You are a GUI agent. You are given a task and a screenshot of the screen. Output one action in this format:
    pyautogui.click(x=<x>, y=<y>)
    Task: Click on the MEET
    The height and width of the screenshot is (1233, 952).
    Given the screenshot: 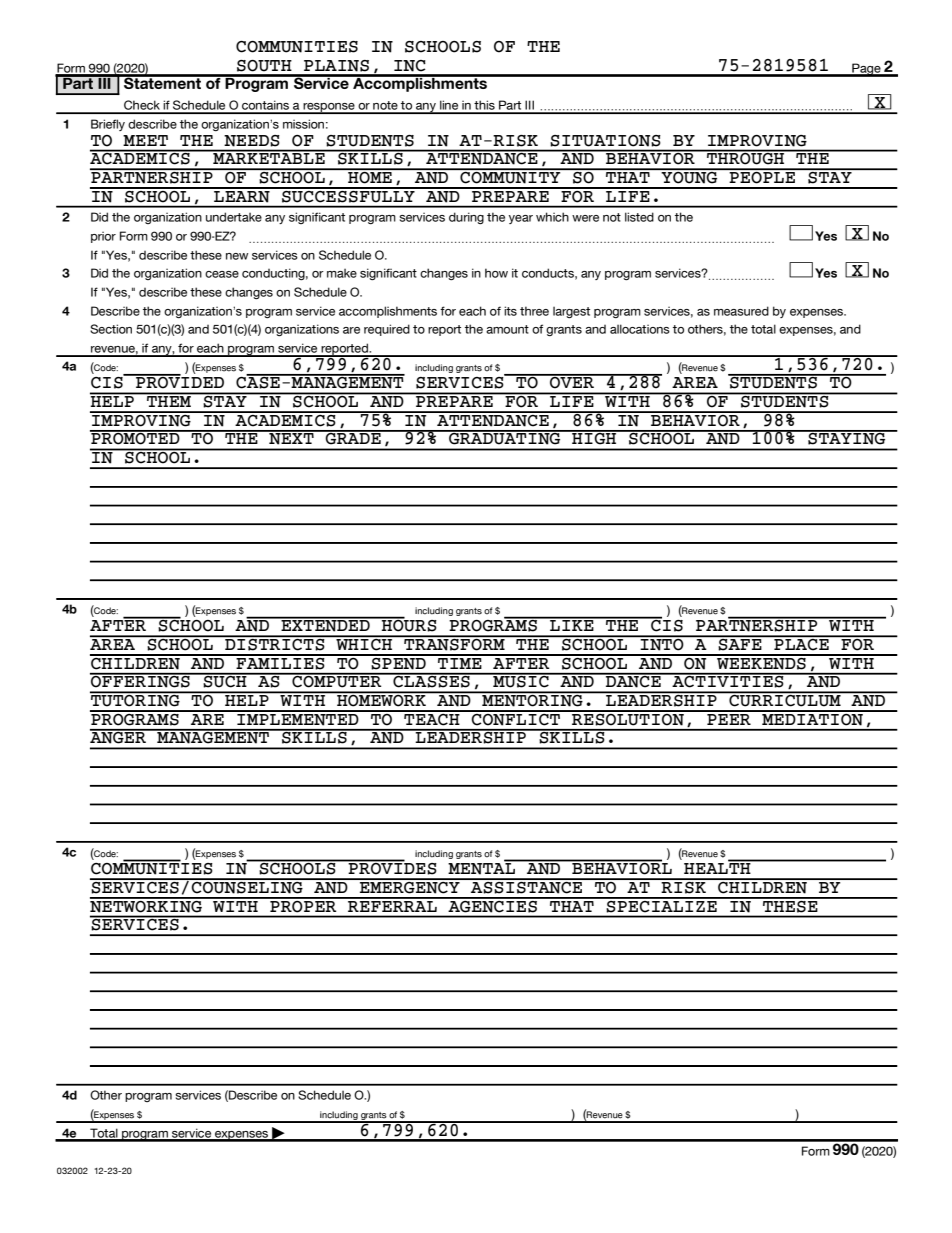 What is the action you would take?
    pyautogui.click(x=145, y=140)
